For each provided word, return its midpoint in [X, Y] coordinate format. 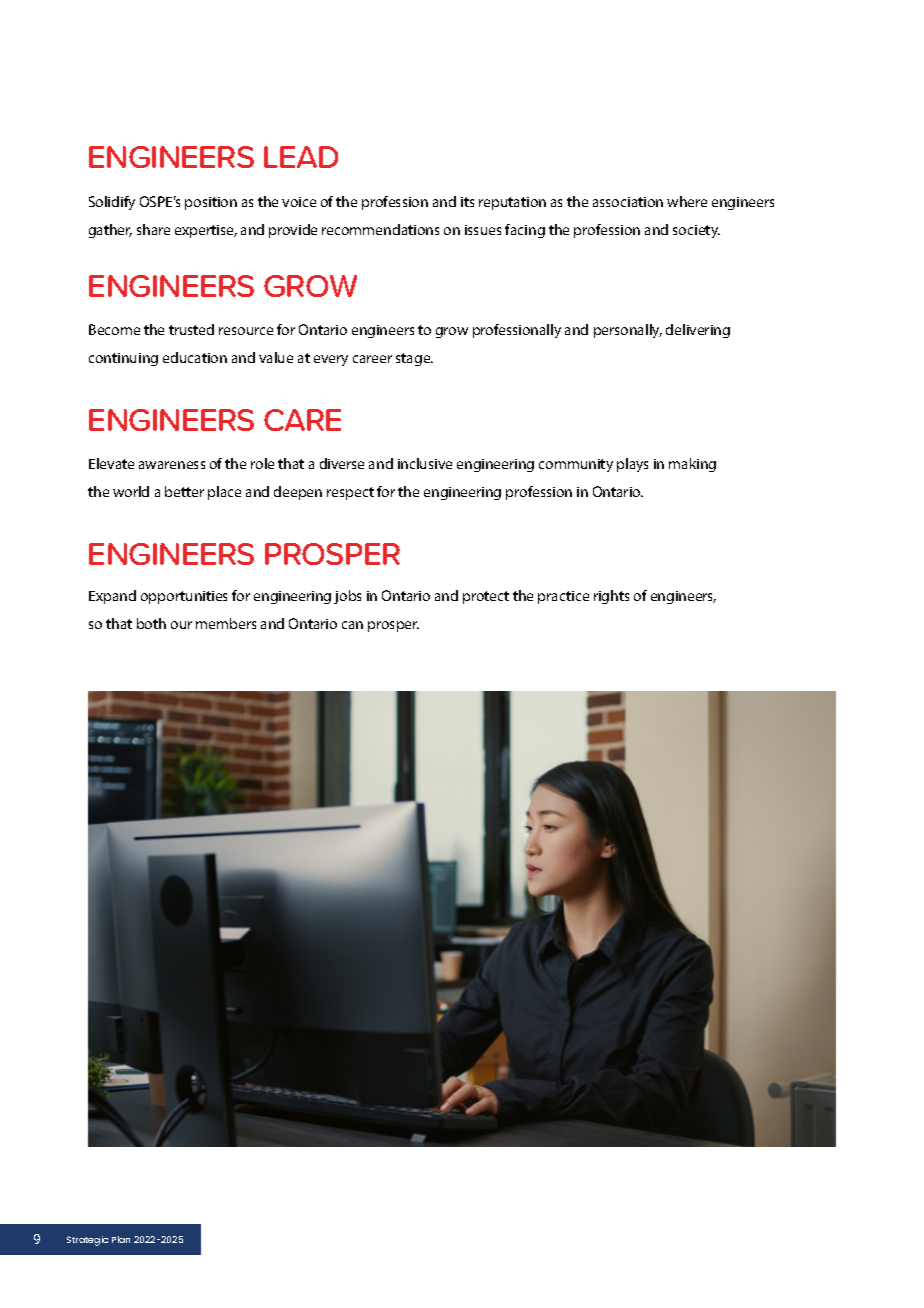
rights [611, 597]
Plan [121, 1239]
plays [632, 465]
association [628, 202]
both [151, 623]
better [184, 491]
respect [350, 493]
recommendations [380, 229]
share [153, 229]
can [352, 625]
